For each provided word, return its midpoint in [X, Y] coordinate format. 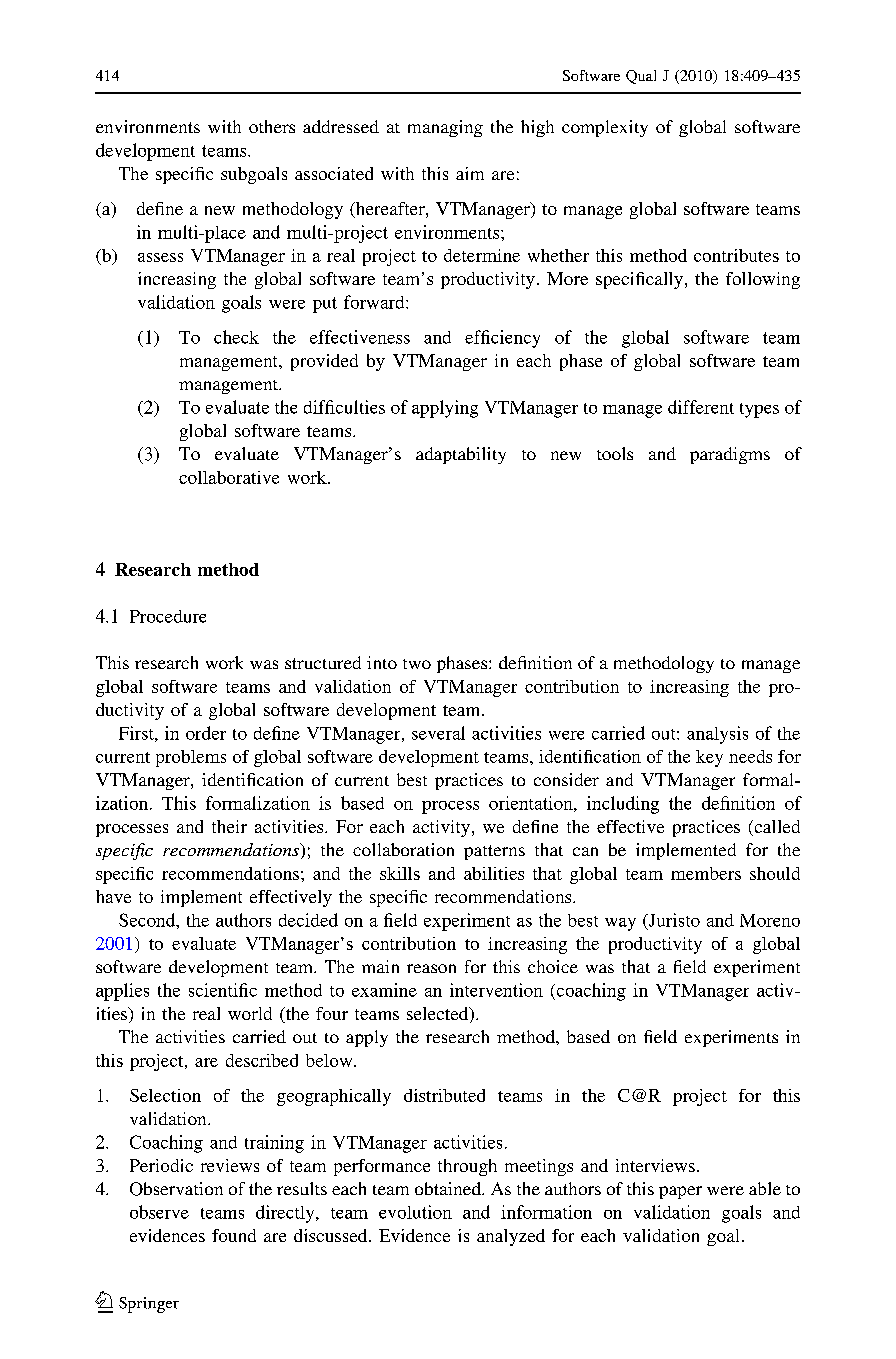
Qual [641, 77]
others [272, 126]
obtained [449, 1188]
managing [445, 128]
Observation [176, 1189]
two [417, 664]
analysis [717, 735]
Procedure [168, 616]
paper [680, 1192]
